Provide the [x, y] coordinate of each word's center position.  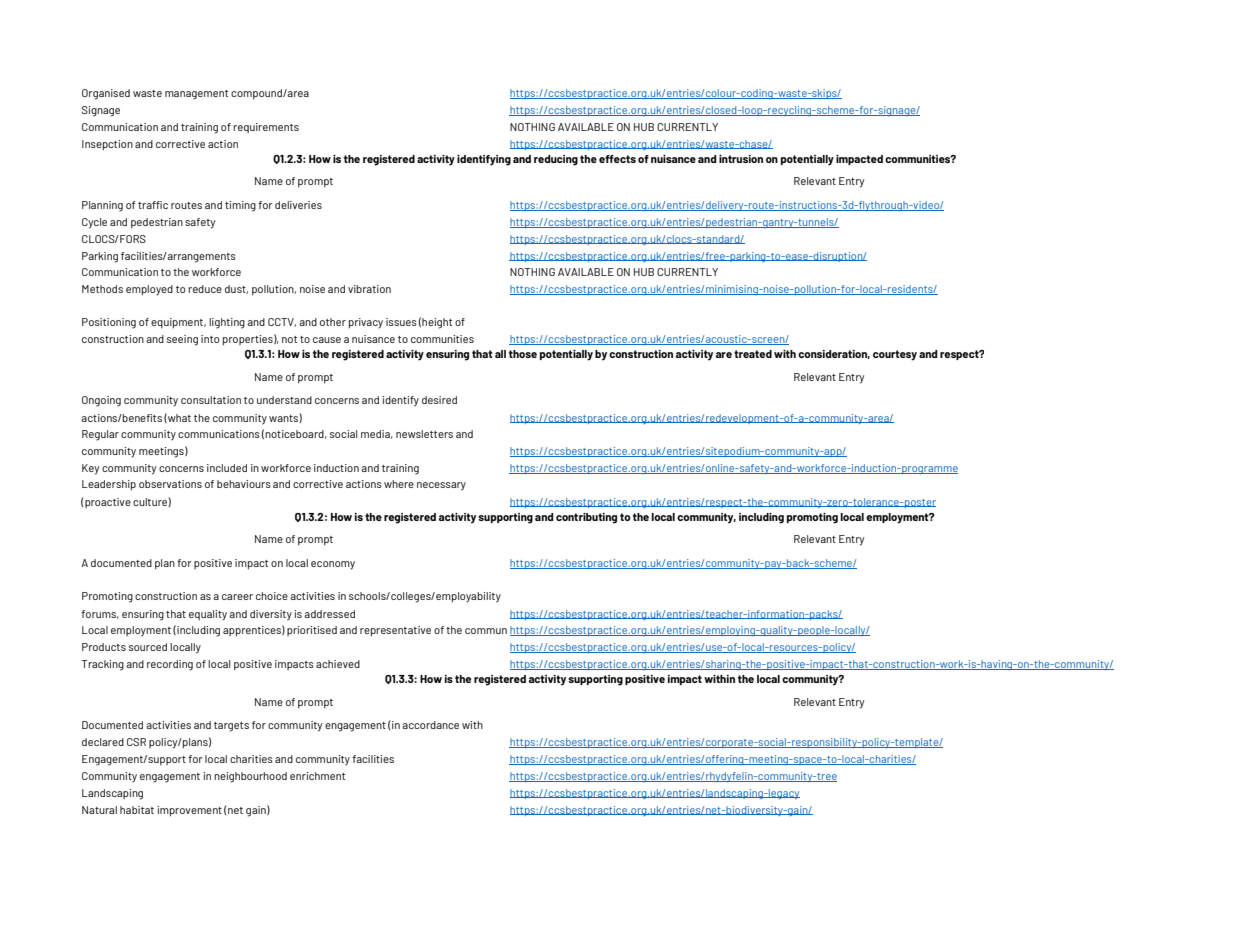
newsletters [424, 434]
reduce [205, 289]
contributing [586, 518]
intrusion [741, 159]
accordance [430, 725]
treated [753, 354]
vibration [369, 289]
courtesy [895, 355]
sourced [148, 647]
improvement [189, 811]
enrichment [317, 776]
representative [395, 631]
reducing [556, 160]
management [196, 95]
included [227, 468]
